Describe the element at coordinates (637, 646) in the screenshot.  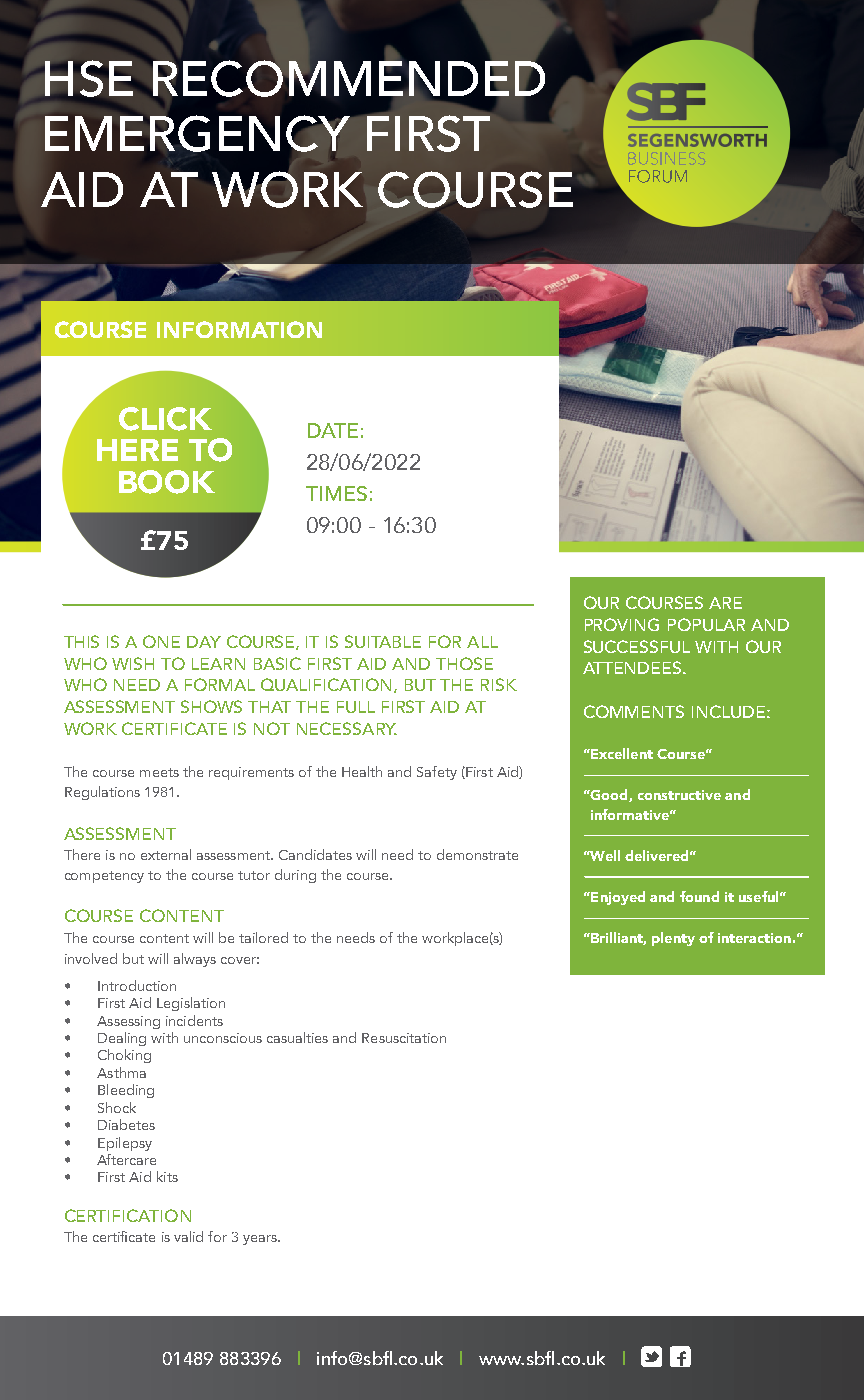
I see `SUCCESSFUL` at that location.
